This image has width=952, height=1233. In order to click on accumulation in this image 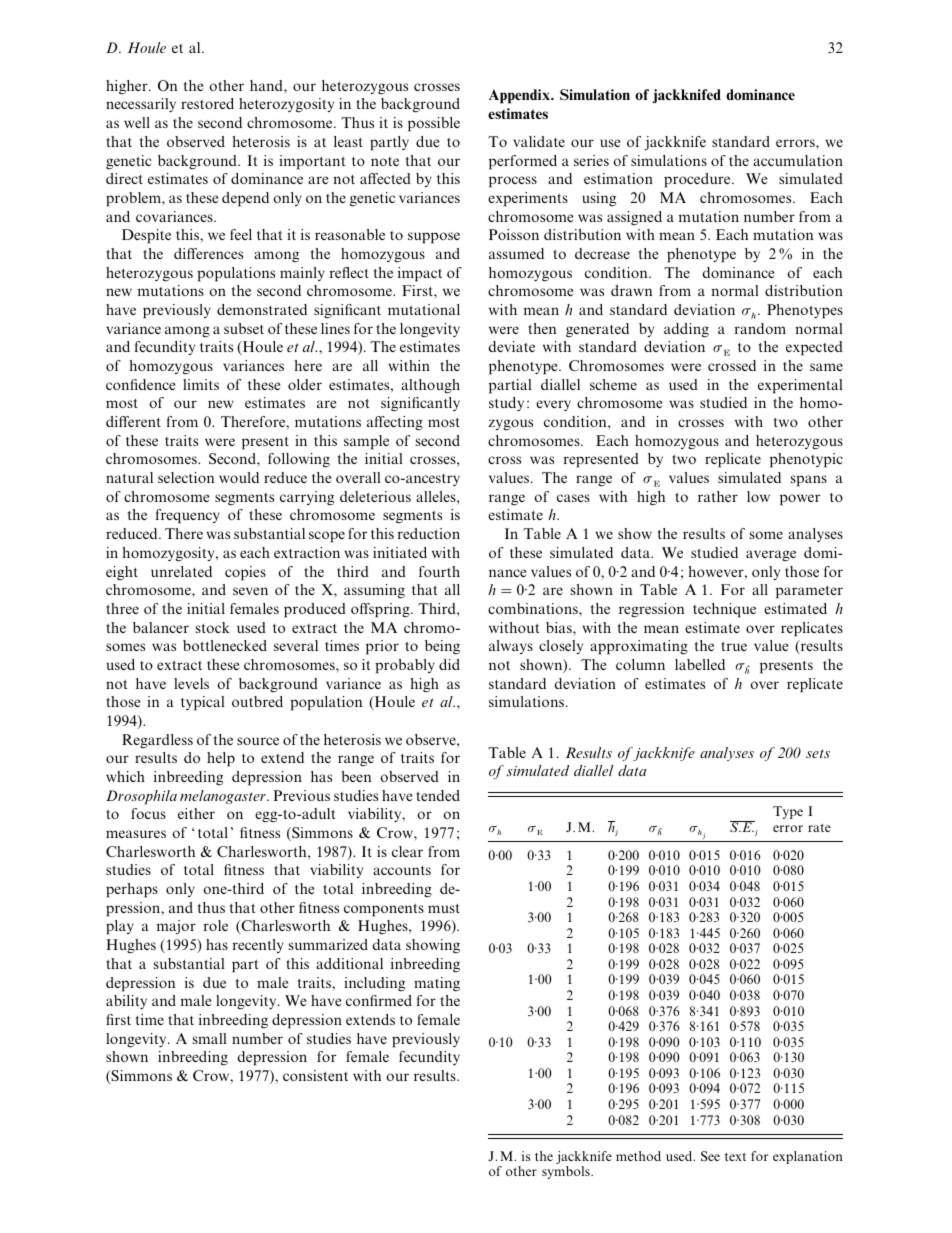, I will do `click(798, 160)`.
